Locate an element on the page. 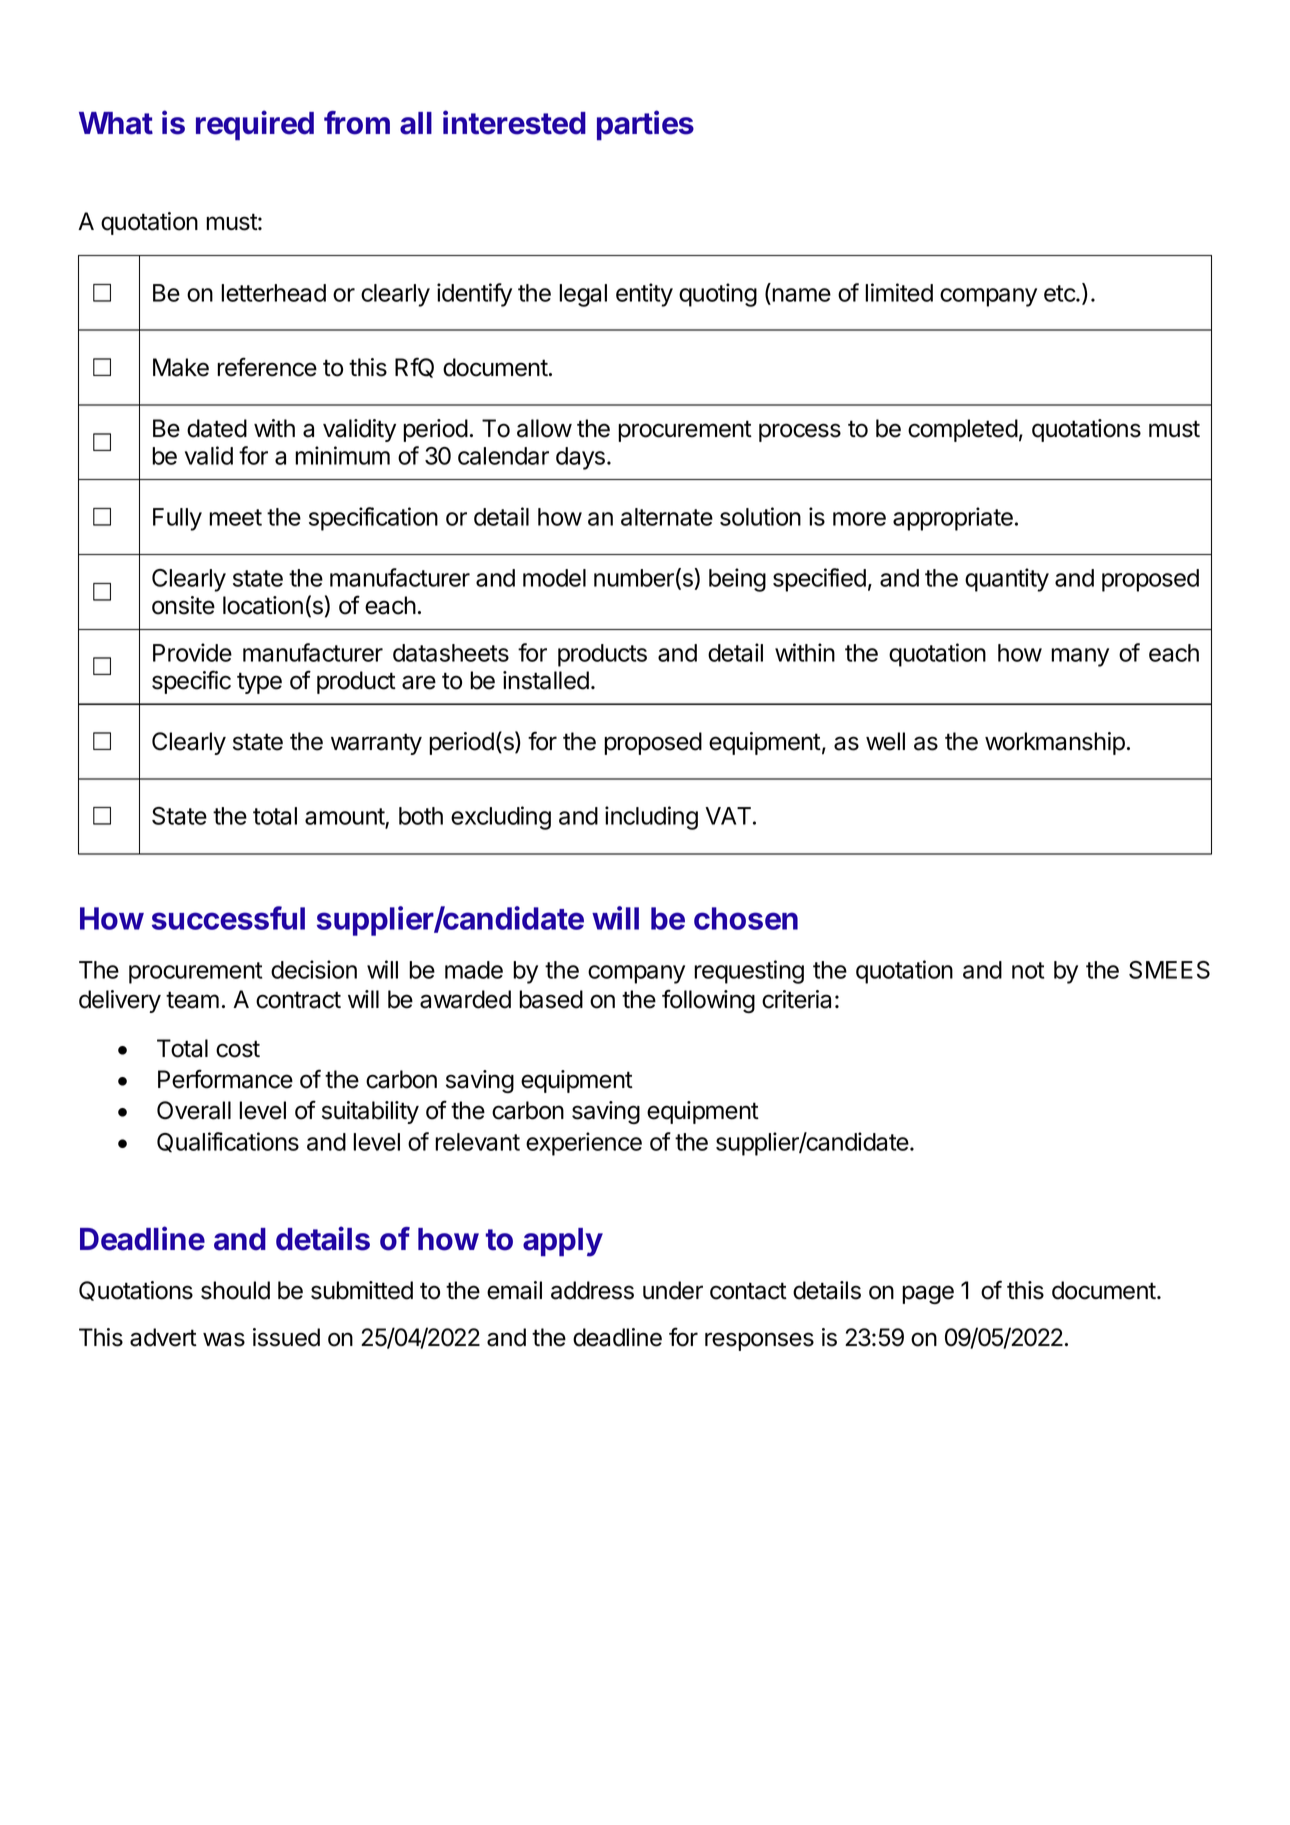 The width and height of the image is (1290, 1825). well is located at coordinates (885, 741).
